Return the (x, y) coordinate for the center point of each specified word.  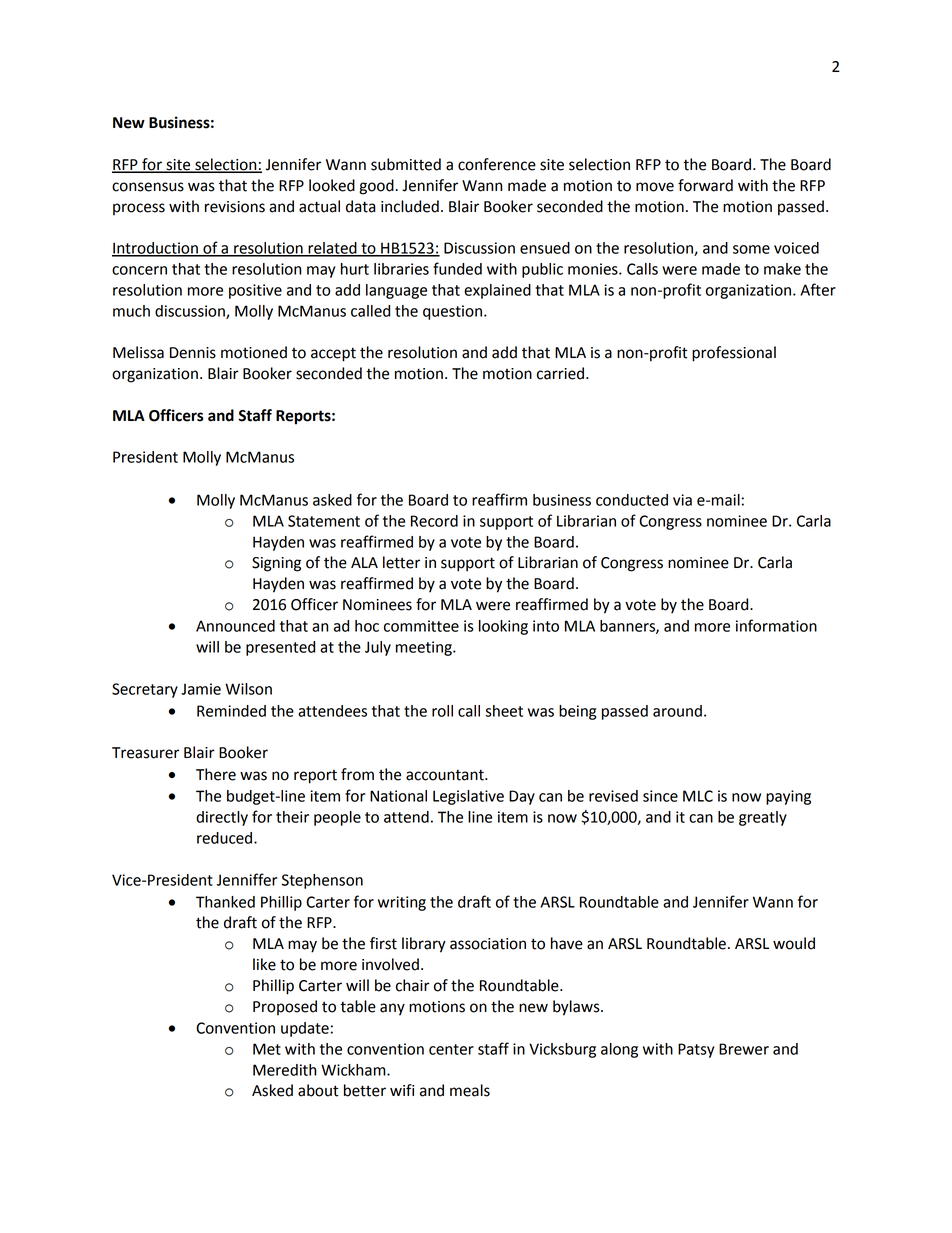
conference (497, 164)
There (216, 774)
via (682, 500)
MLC (698, 796)
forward (705, 185)
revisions (235, 207)
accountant (446, 775)
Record (434, 521)
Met (267, 1049)
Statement (324, 521)
